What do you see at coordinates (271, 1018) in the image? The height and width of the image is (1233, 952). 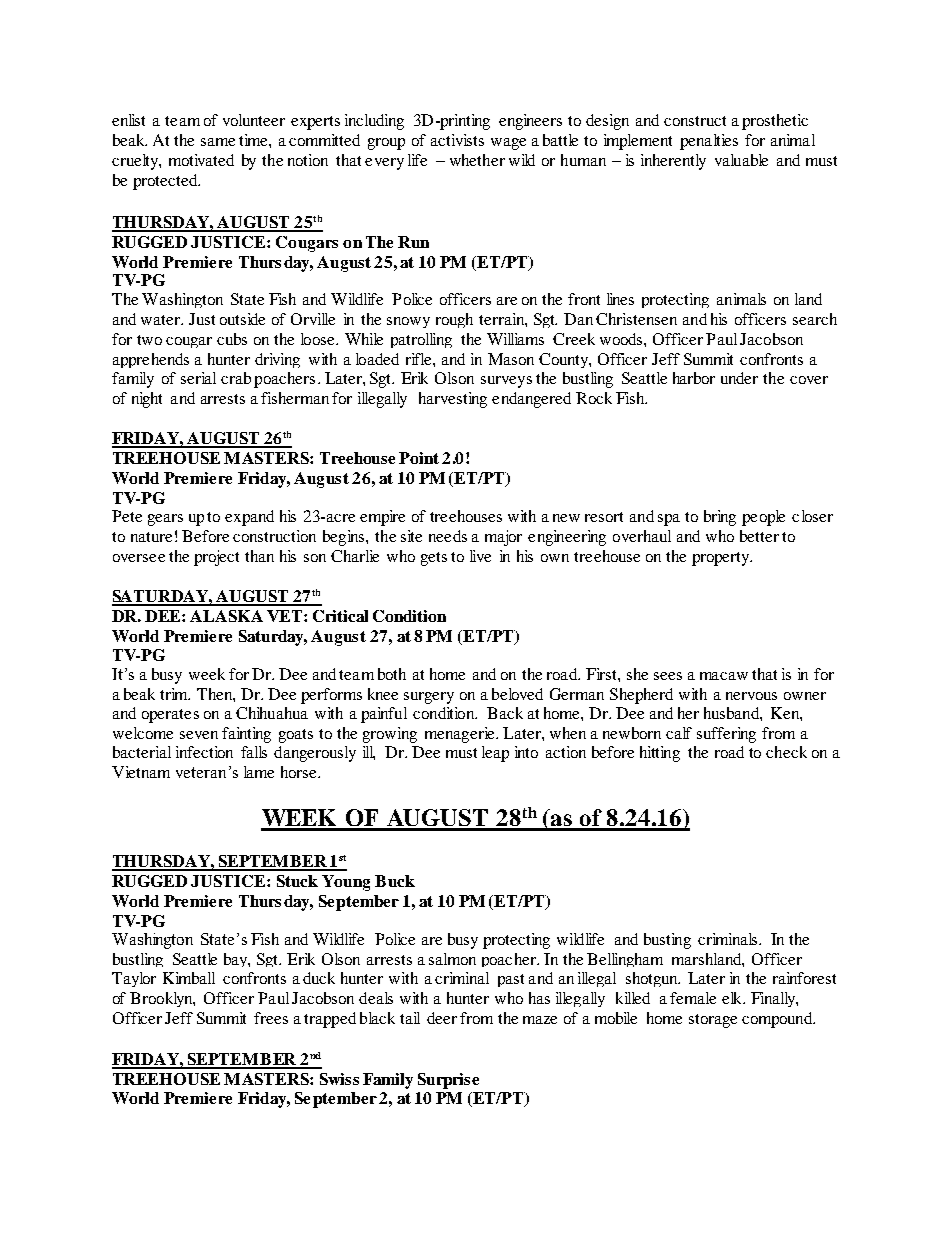 I see `frees` at bounding box center [271, 1018].
